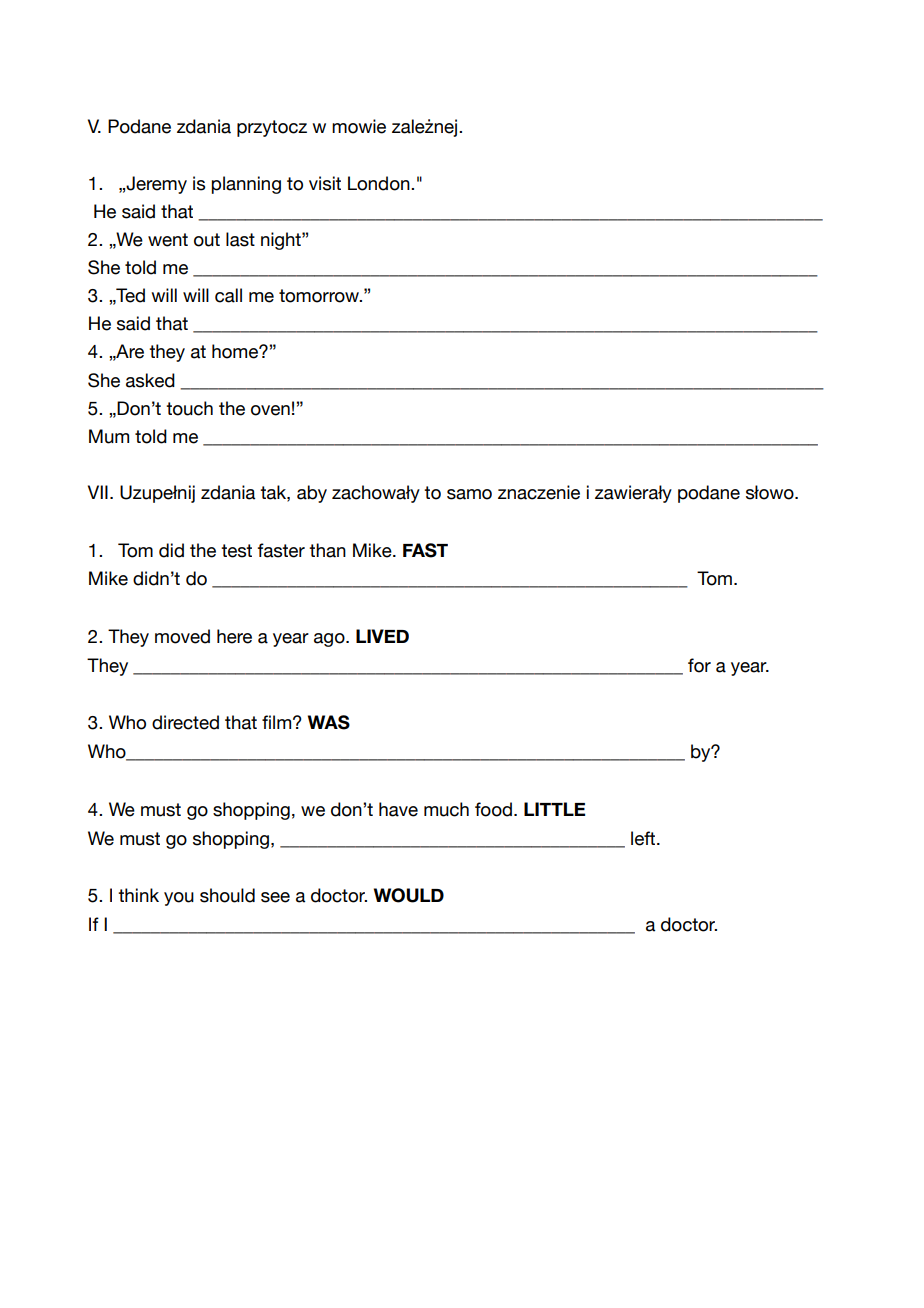  What do you see at coordinates (325, 183) in the document?
I see `visit` at bounding box center [325, 183].
